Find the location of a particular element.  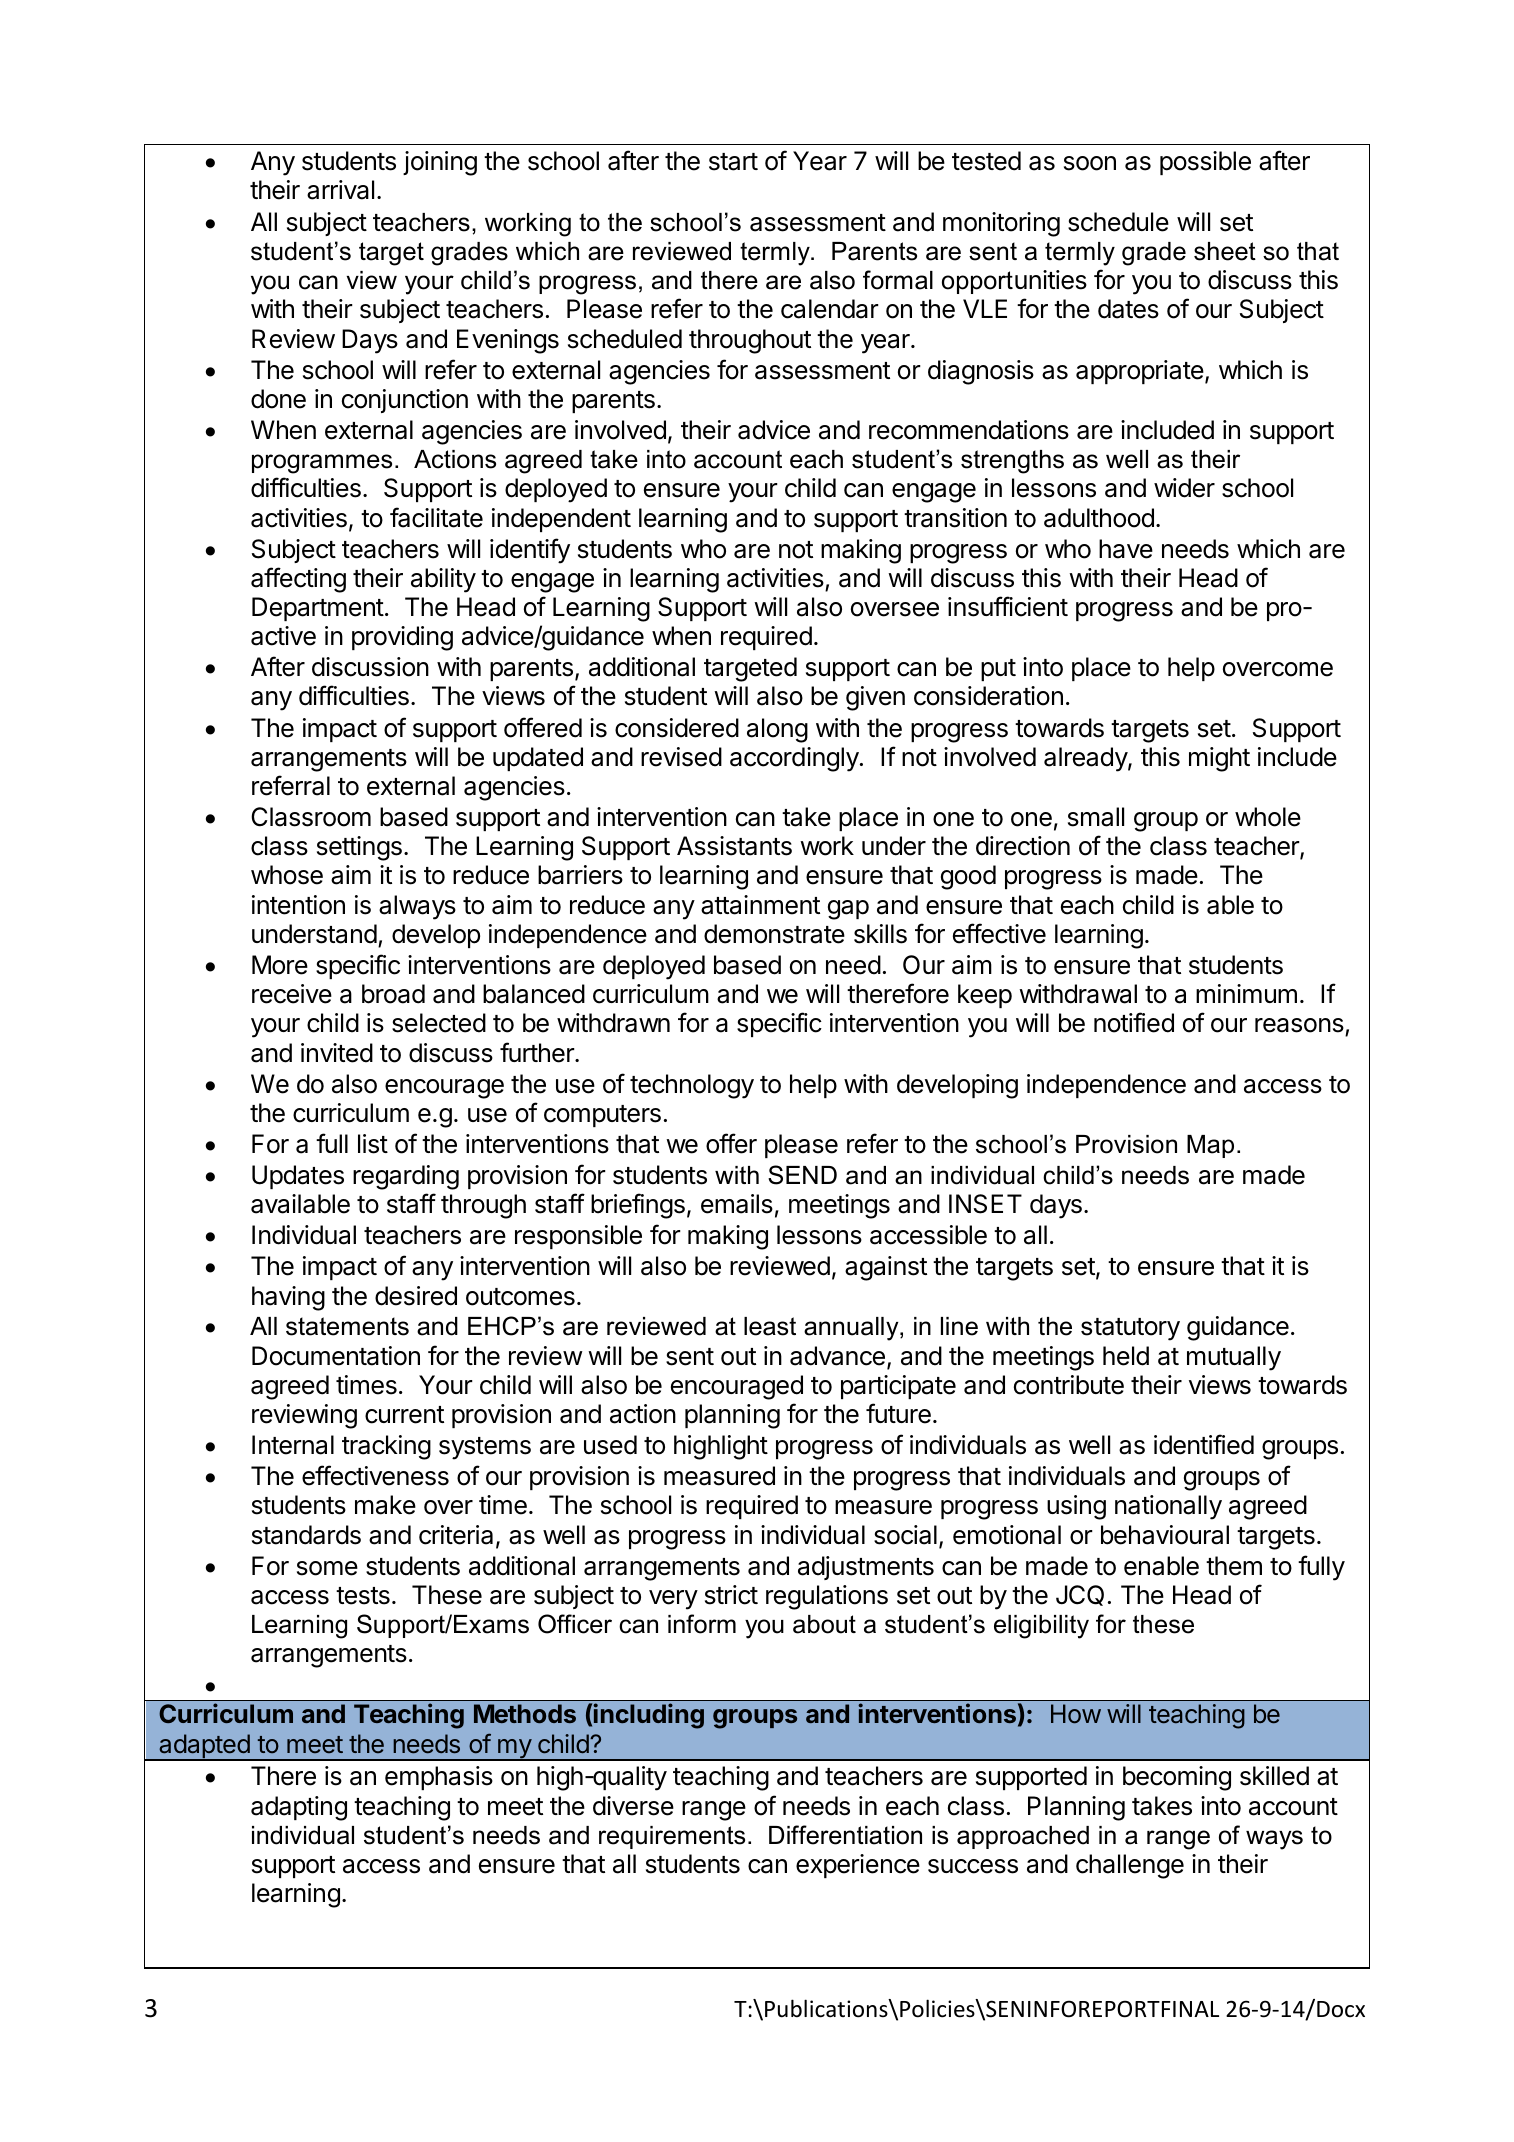

requirements is located at coordinates (672, 1837).
